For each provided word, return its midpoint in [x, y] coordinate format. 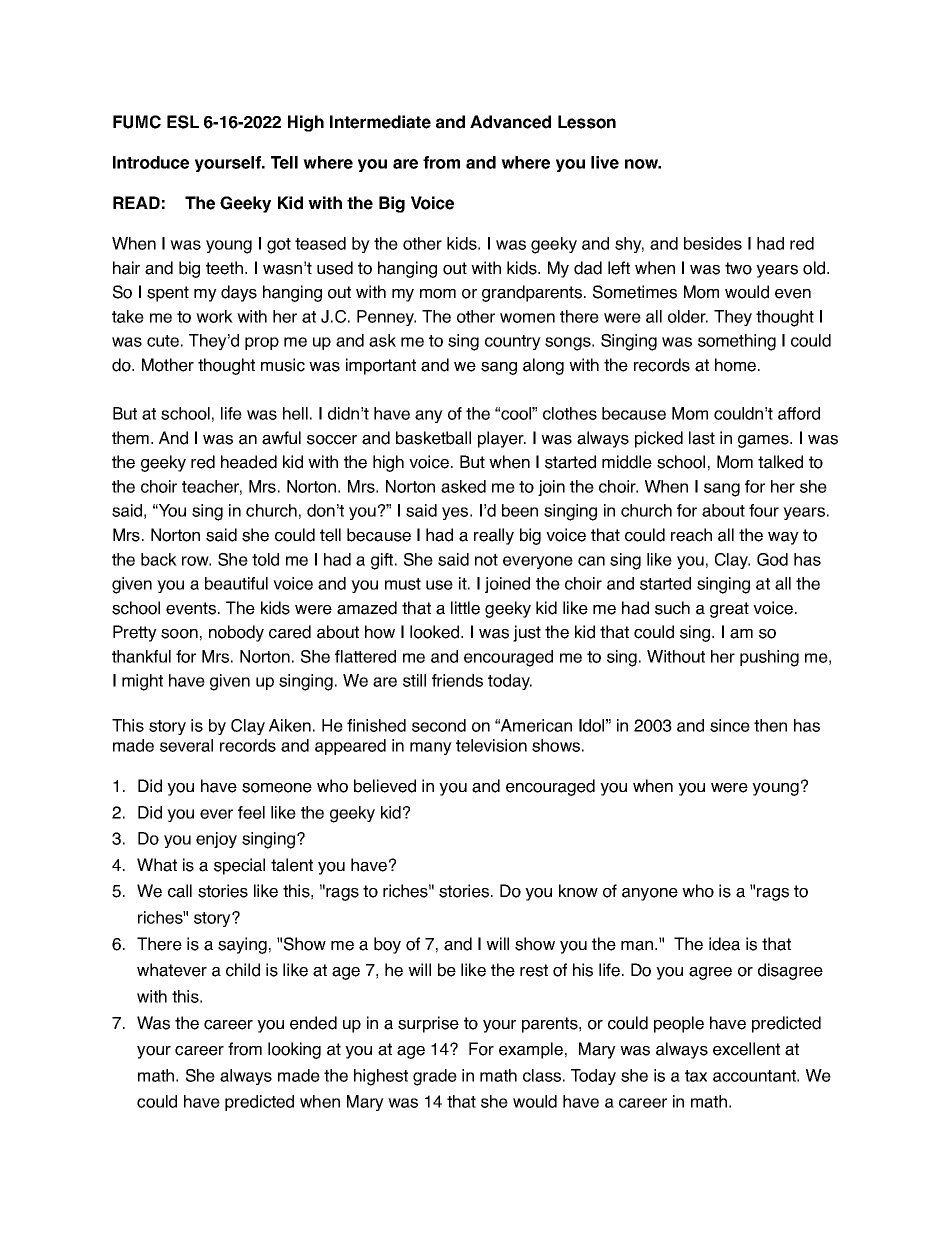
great [729, 610]
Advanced [510, 122]
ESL [183, 122]
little [465, 608]
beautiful [236, 583]
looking [294, 1050]
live [605, 162]
